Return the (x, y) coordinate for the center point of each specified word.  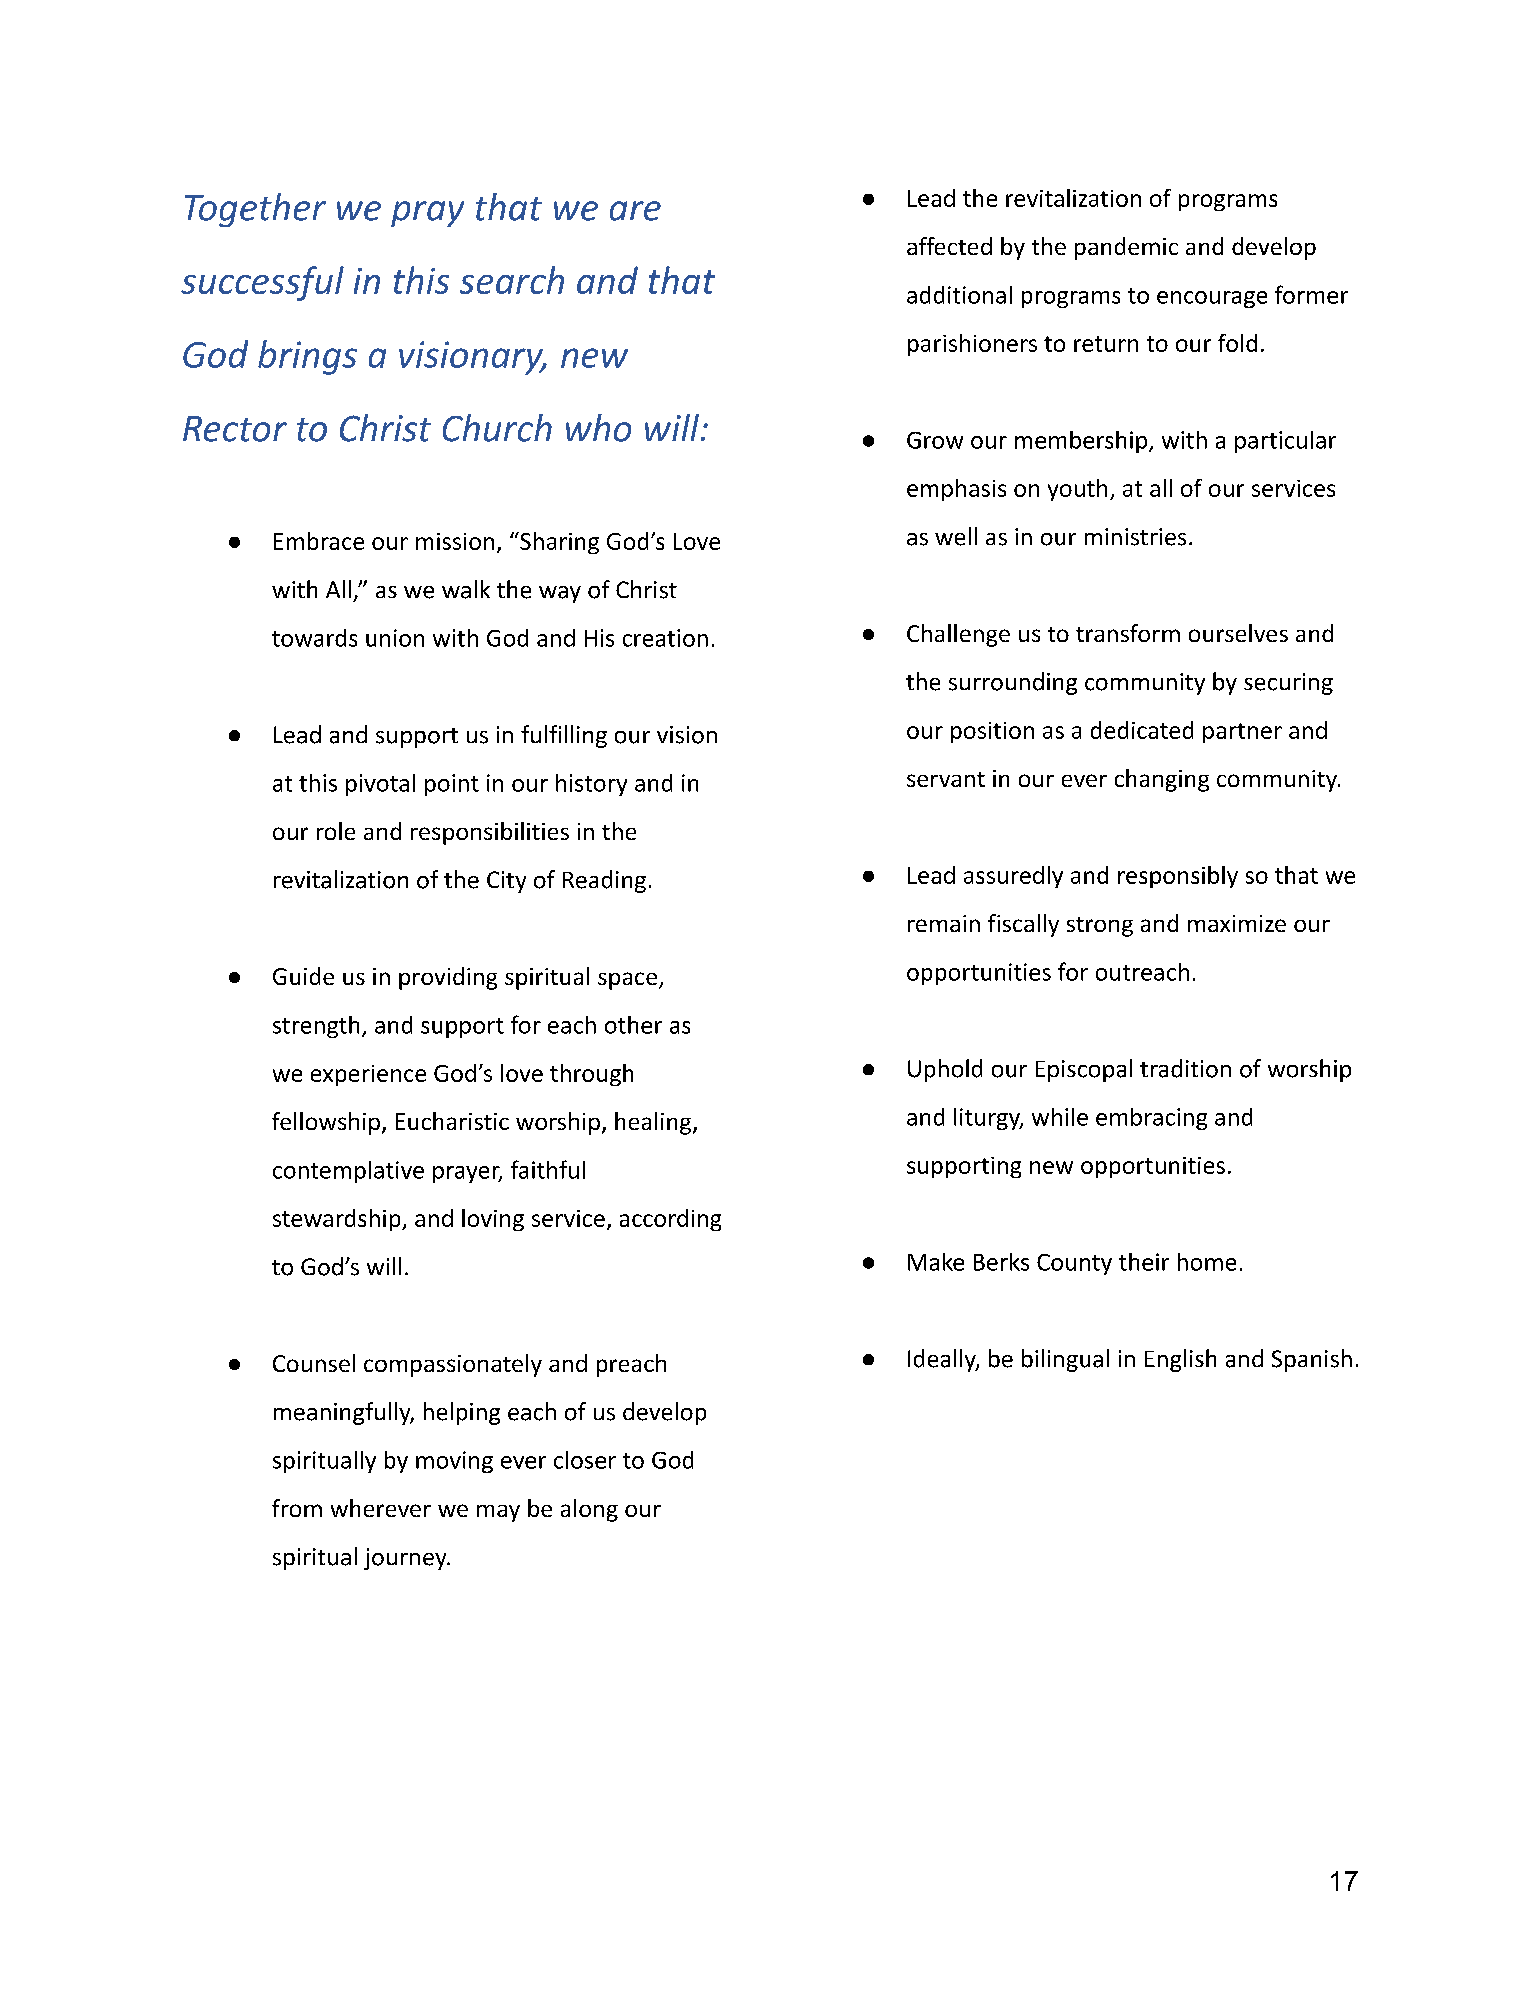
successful (262, 283)
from (297, 1508)
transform (1128, 633)
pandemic (1126, 248)
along (589, 1510)
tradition (1185, 1068)
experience (368, 1075)
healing (653, 1123)
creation (665, 638)
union (395, 638)
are (635, 211)
